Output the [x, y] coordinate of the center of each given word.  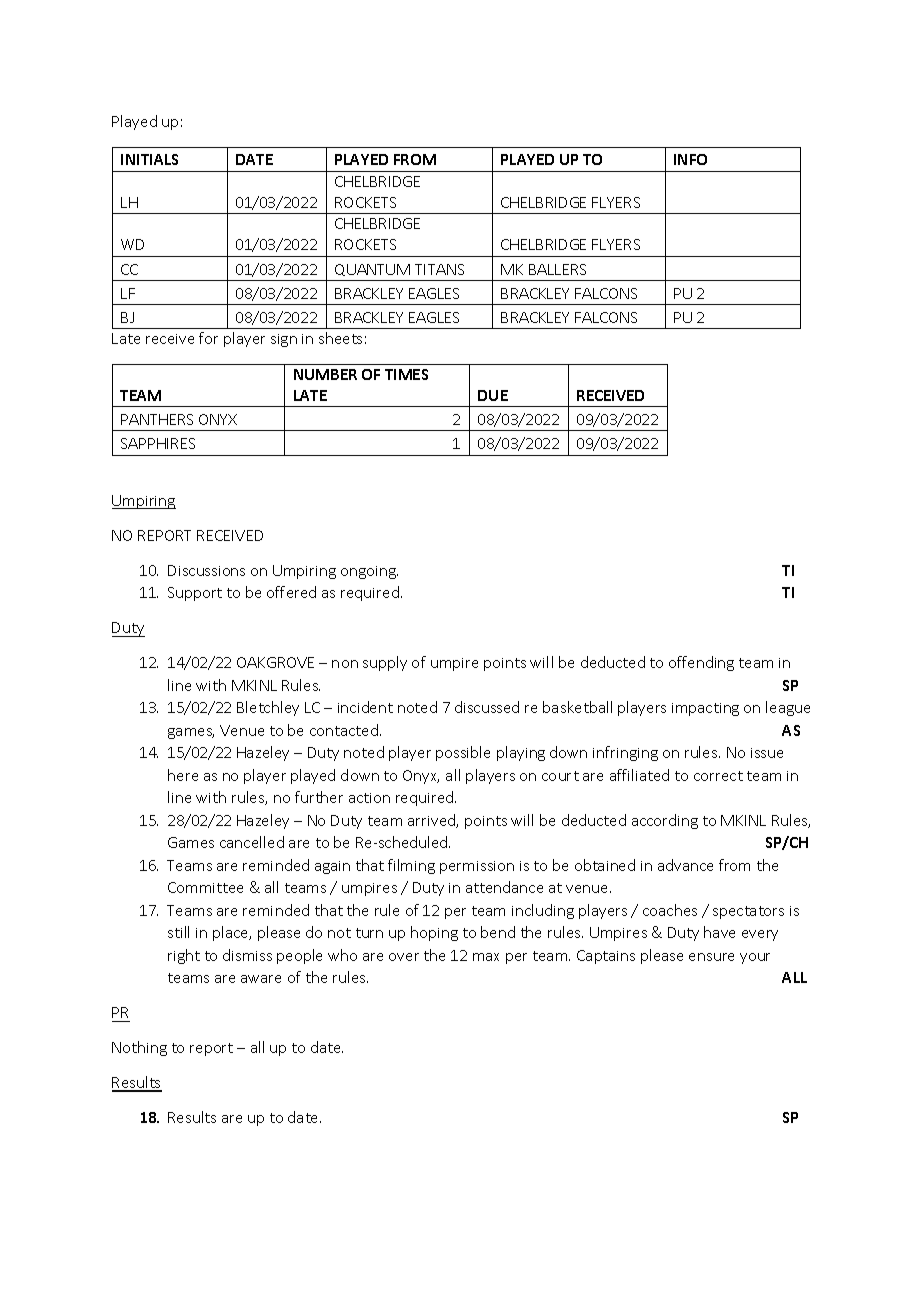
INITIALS [149, 159]
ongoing [369, 572]
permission [477, 867]
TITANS [439, 269]
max [486, 957]
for [208, 338]
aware [261, 979]
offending [701, 663]
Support [195, 594]
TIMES [406, 374]
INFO [690, 159]
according [665, 821]
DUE [493, 395]
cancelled [252, 842]
